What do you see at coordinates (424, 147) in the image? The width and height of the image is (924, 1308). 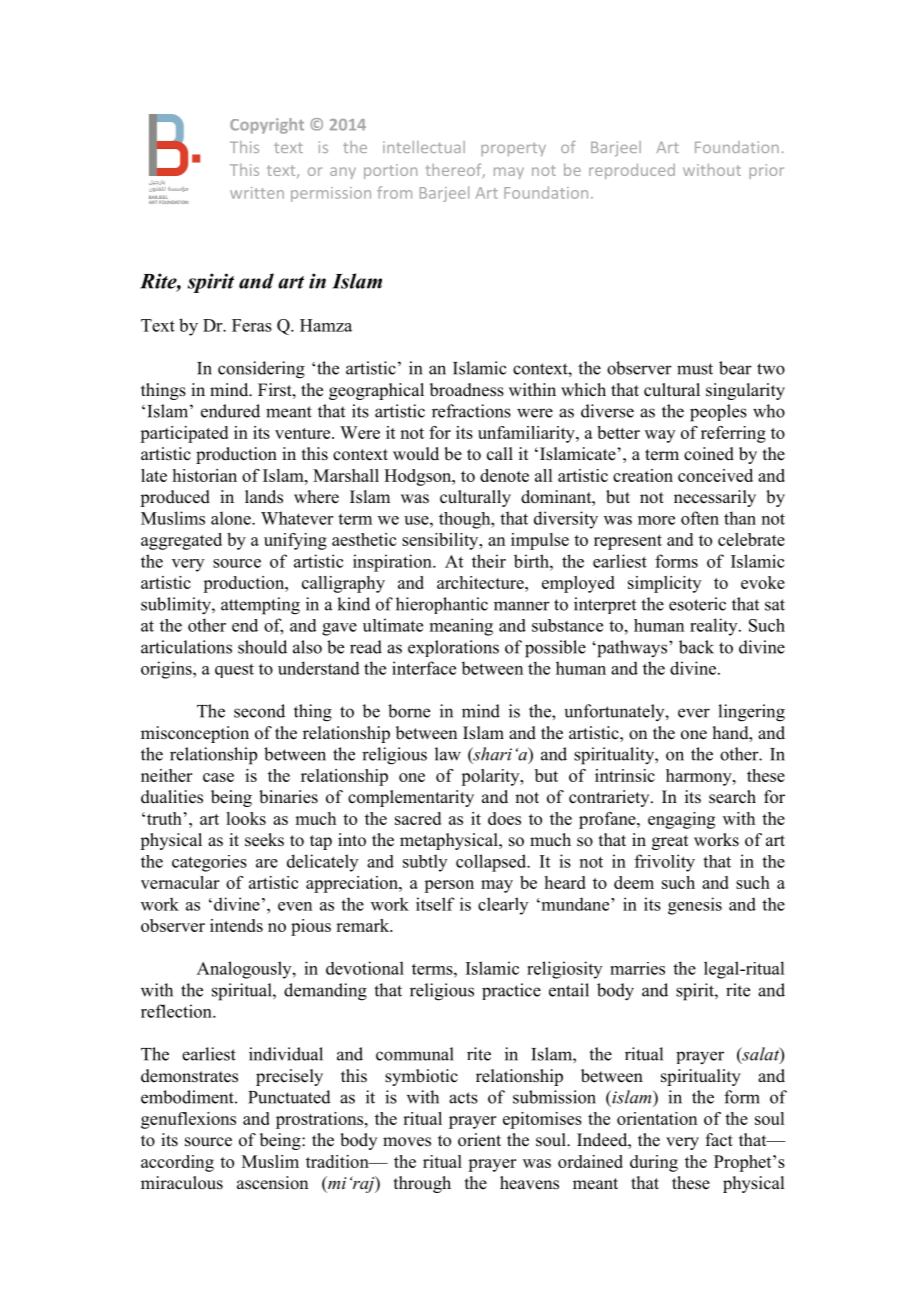 I see `intellectual` at bounding box center [424, 147].
